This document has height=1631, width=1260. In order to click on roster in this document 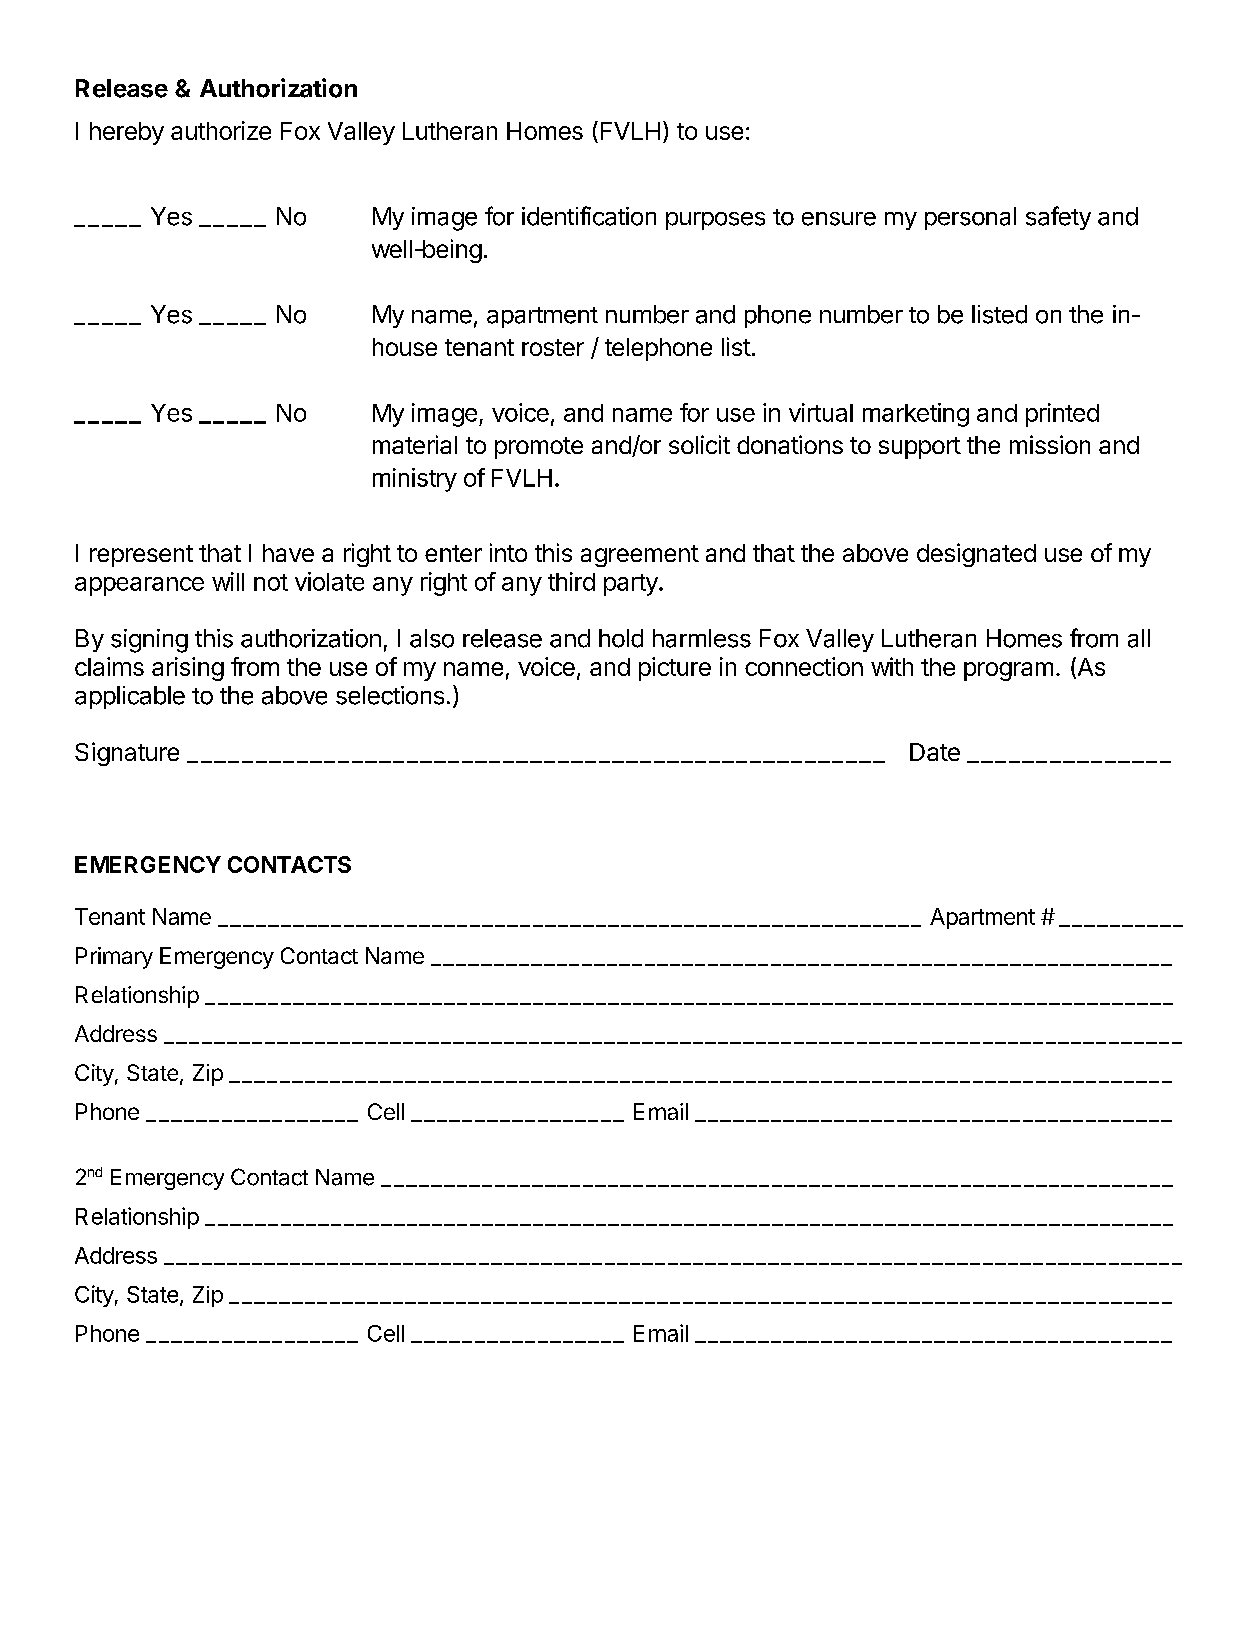, I will do `click(553, 347)`.
